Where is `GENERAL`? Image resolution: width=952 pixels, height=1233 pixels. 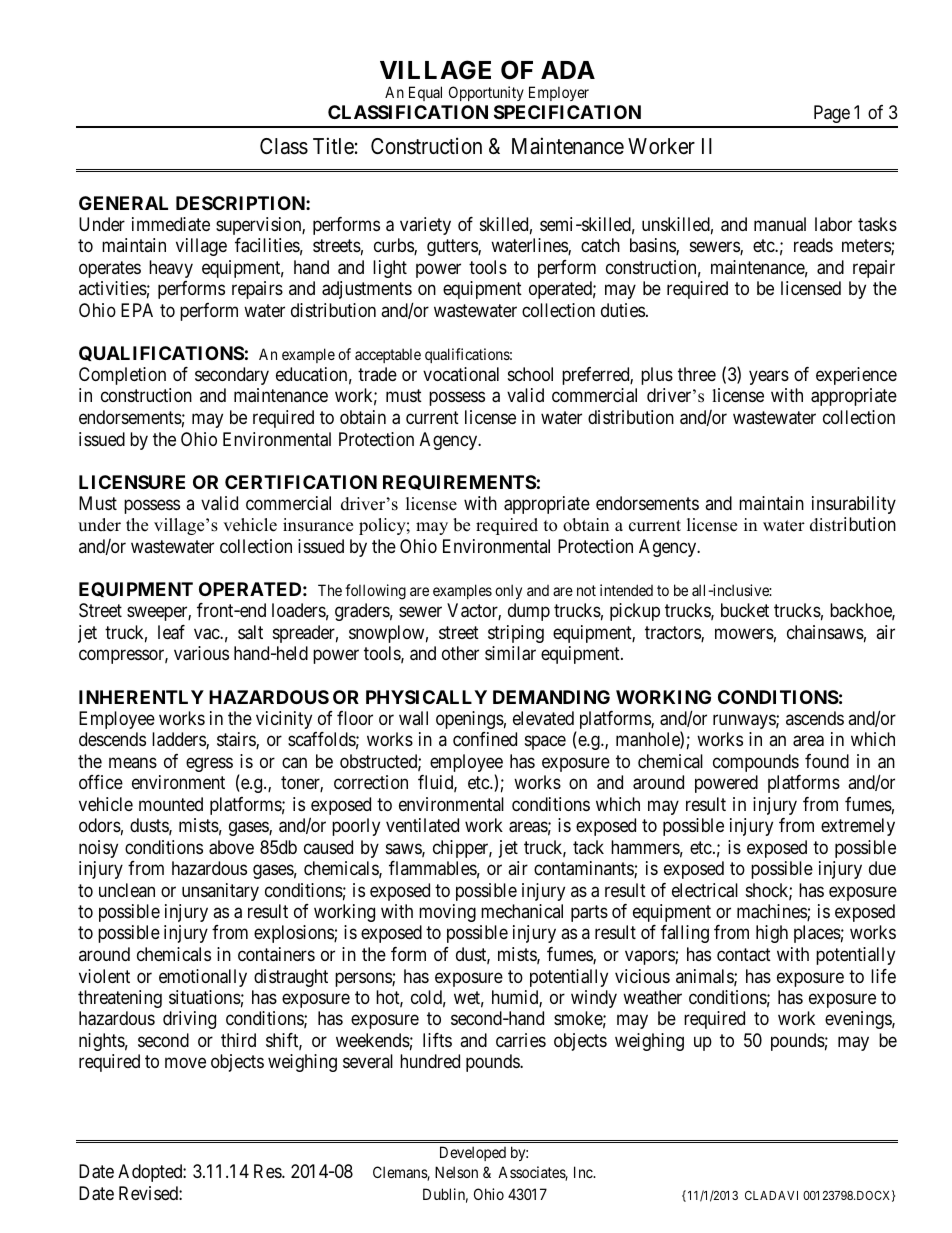
GENERAL is located at coordinates (123, 203).
